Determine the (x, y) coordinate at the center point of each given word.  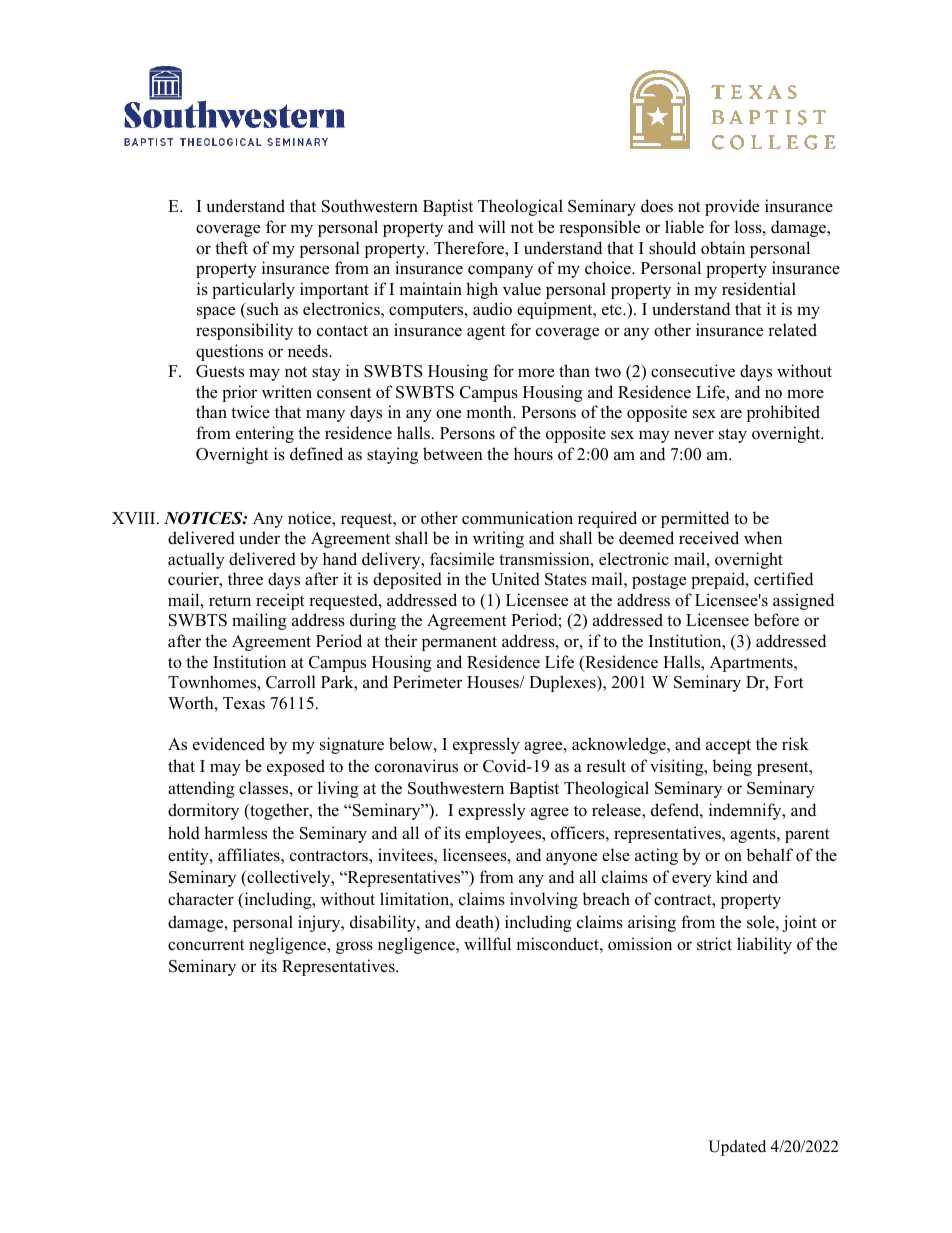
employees (504, 834)
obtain (723, 248)
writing (498, 539)
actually (196, 560)
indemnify (746, 811)
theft (231, 248)
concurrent (206, 945)
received (709, 538)
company (500, 271)
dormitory (203, 811)
